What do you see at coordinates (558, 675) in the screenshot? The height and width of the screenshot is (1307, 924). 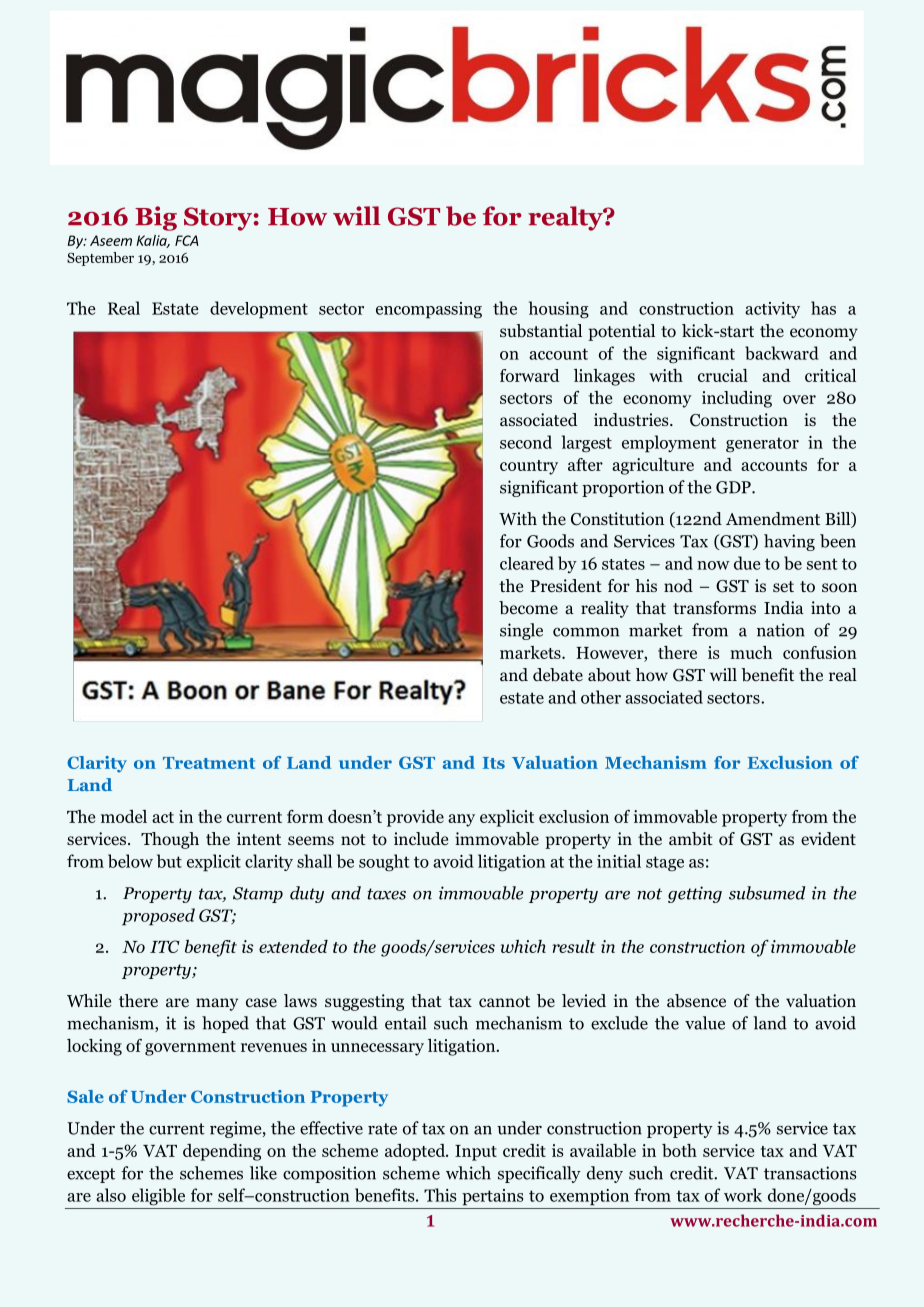 I see `debate` at bounding box center [558, 675].
